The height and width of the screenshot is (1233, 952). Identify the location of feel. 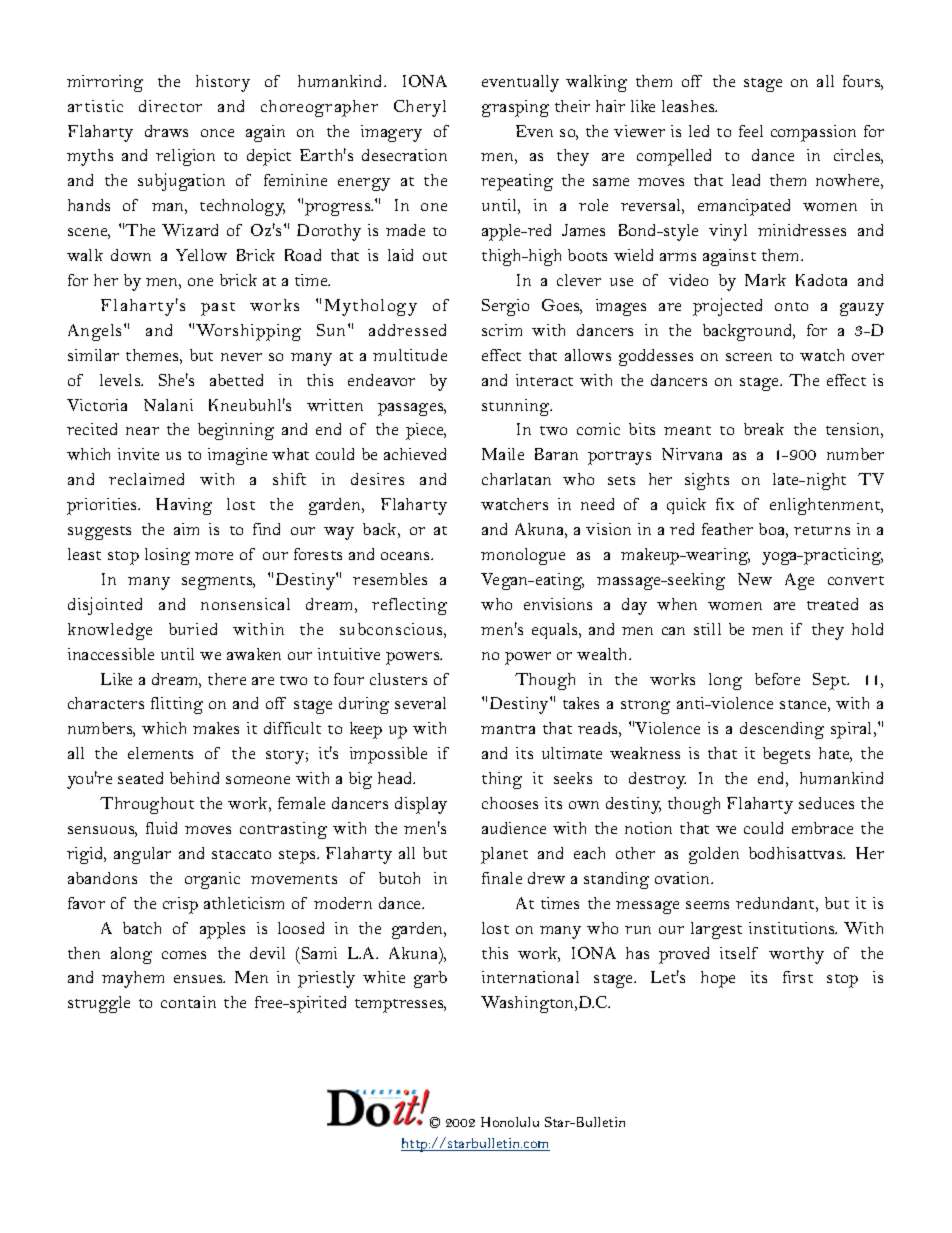
(751, 131).
